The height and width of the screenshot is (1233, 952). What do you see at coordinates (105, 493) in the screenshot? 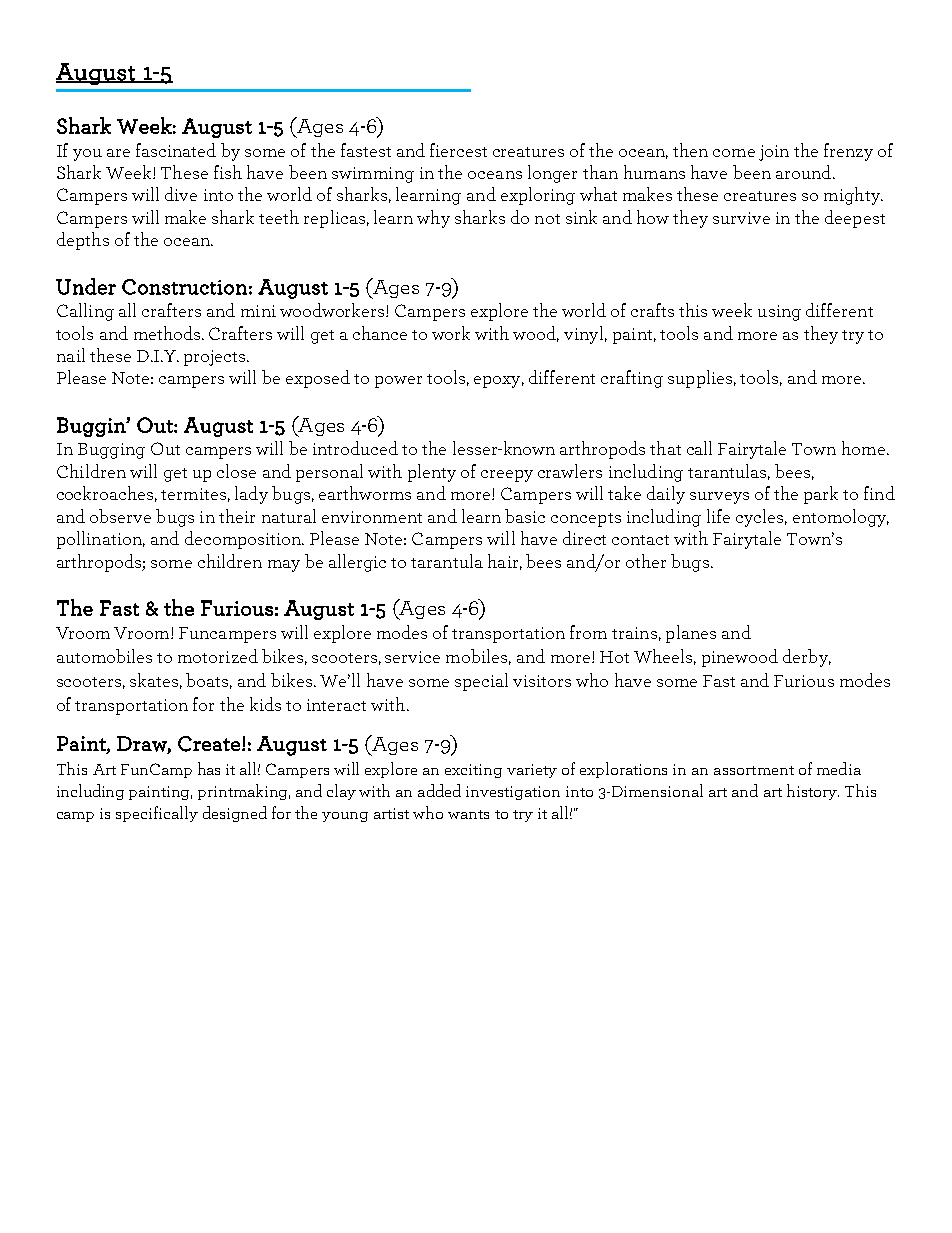
I see `cockroaches` at bounding box center [105, 493].
